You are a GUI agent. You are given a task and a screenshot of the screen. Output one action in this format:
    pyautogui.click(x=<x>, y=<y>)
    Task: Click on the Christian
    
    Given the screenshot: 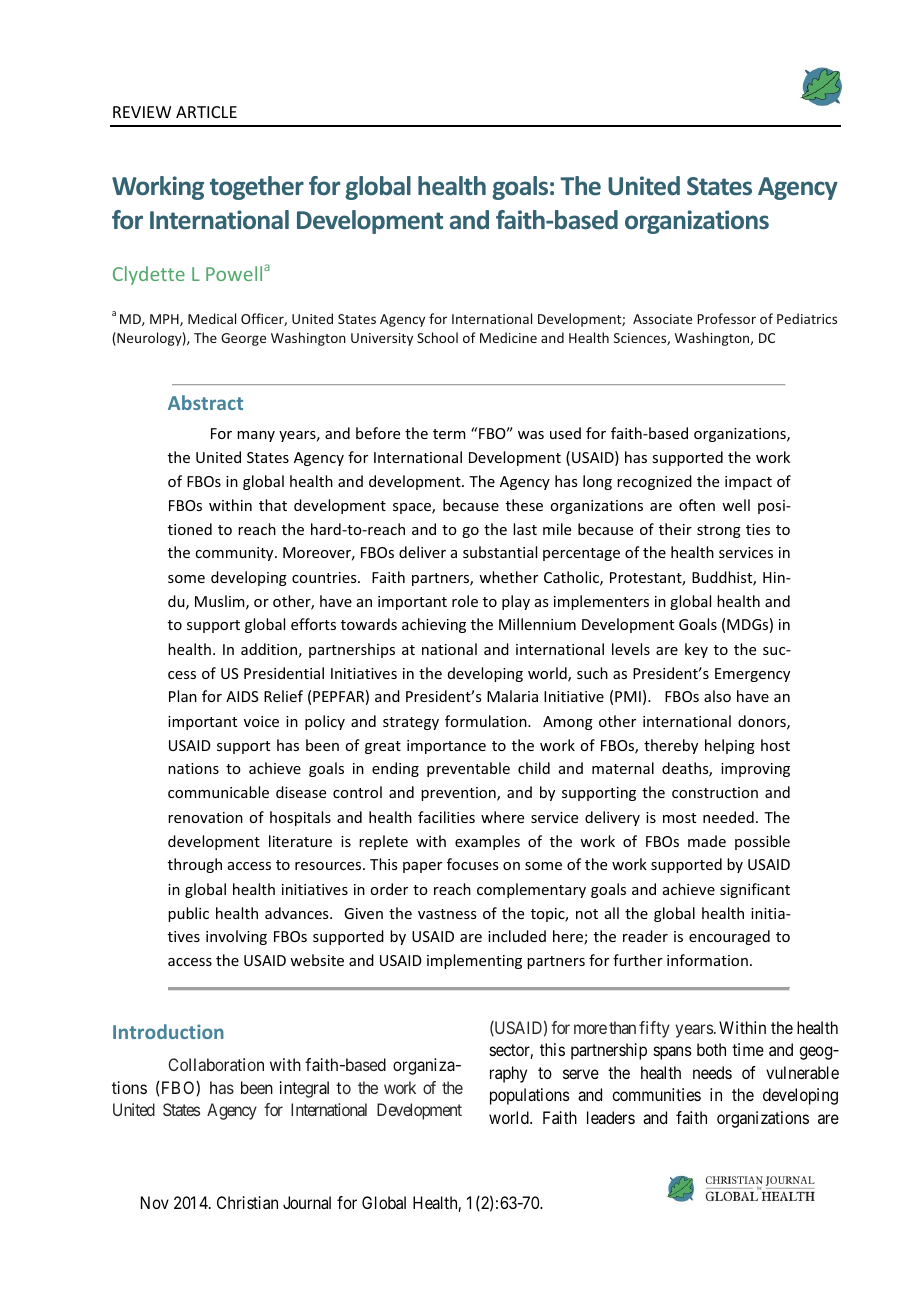 What is the action you would take?
    pyautogui.click(x=247, y=1202)
